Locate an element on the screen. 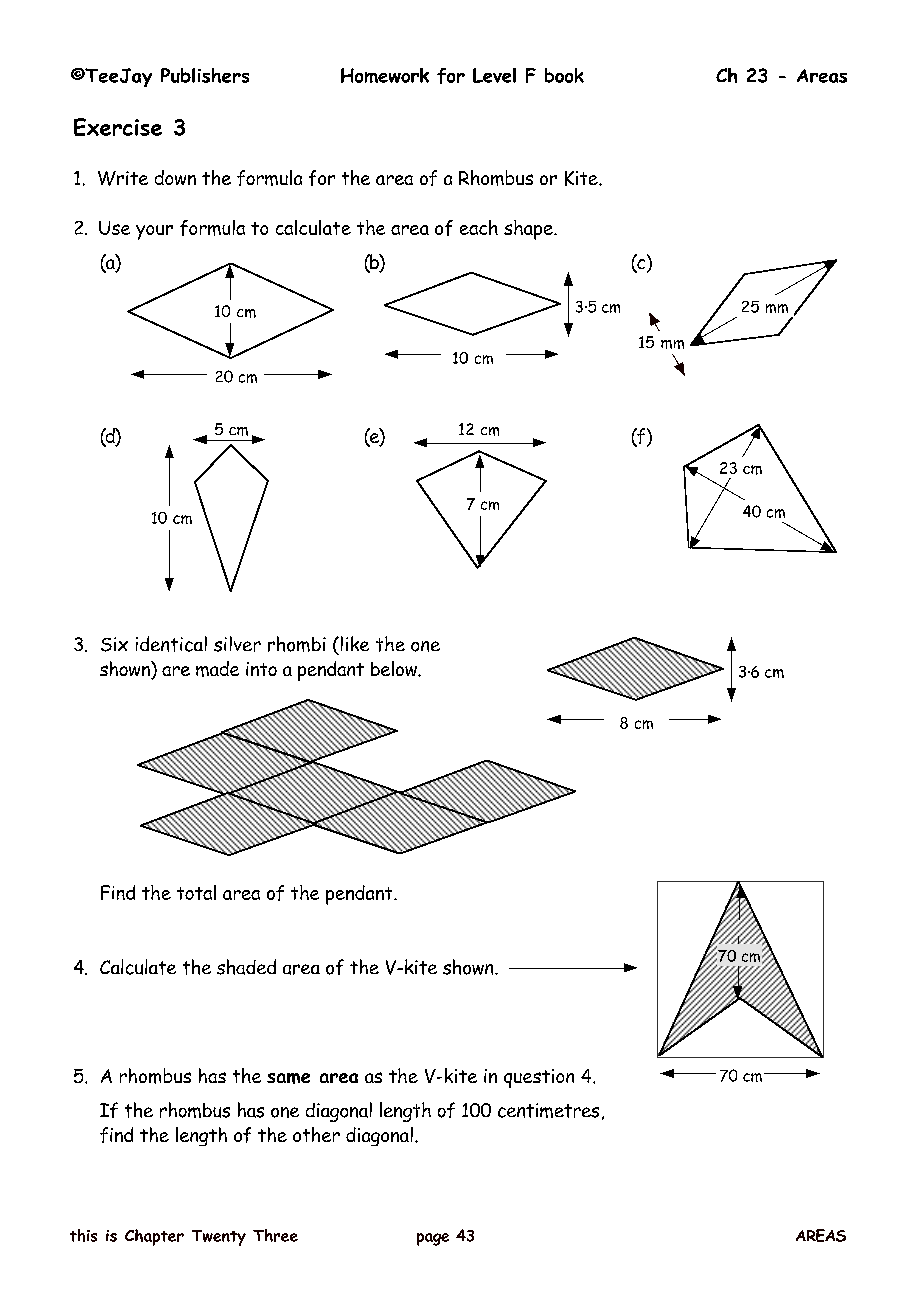 This screenshot has height=1308, width=924. page is located at coordinates (433, 1239).
